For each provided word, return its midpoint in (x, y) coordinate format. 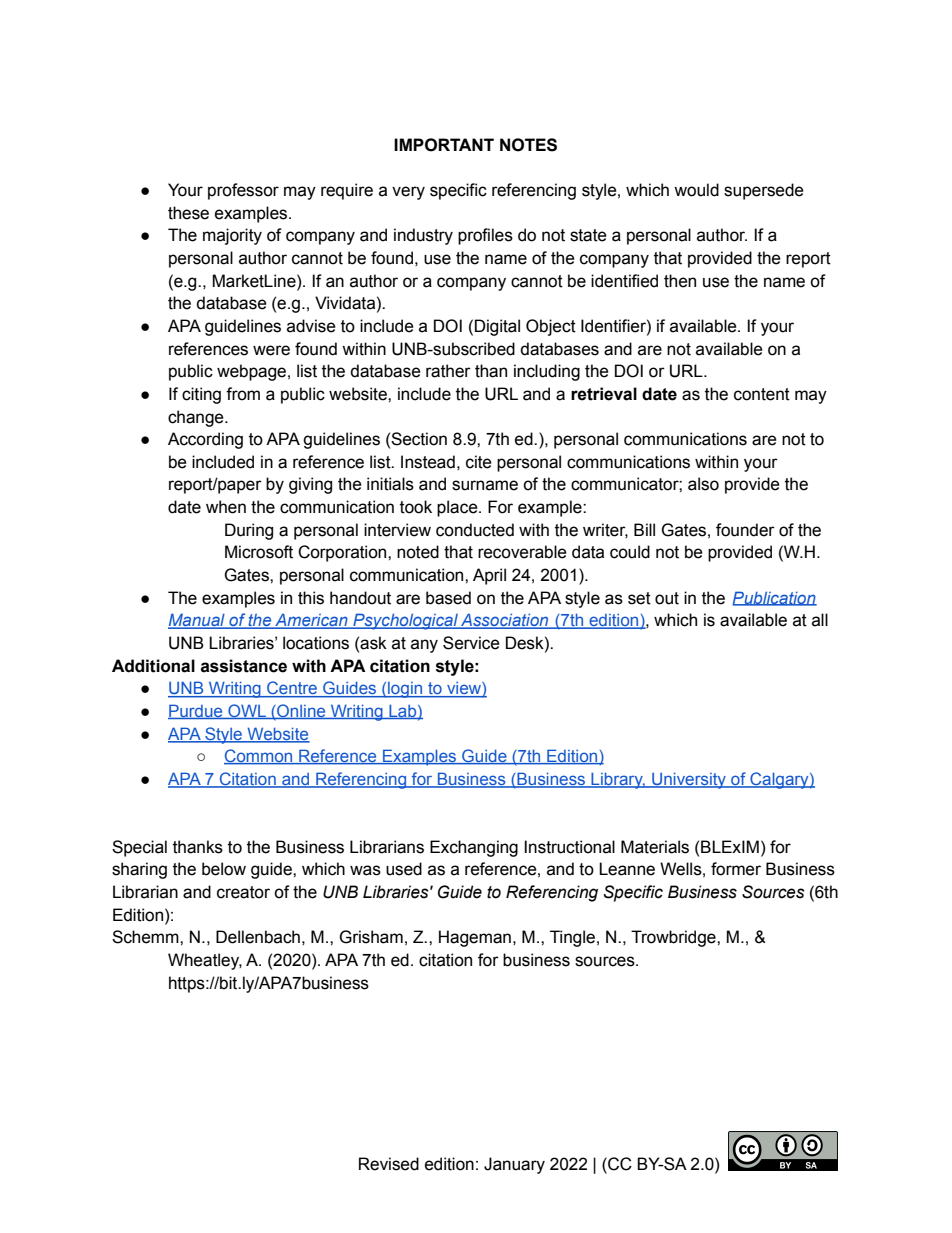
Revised (389, 1164)
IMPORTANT (444, 145)
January (514, 1165)
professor (243, 191)
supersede (764, 191)
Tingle (572, 938)
